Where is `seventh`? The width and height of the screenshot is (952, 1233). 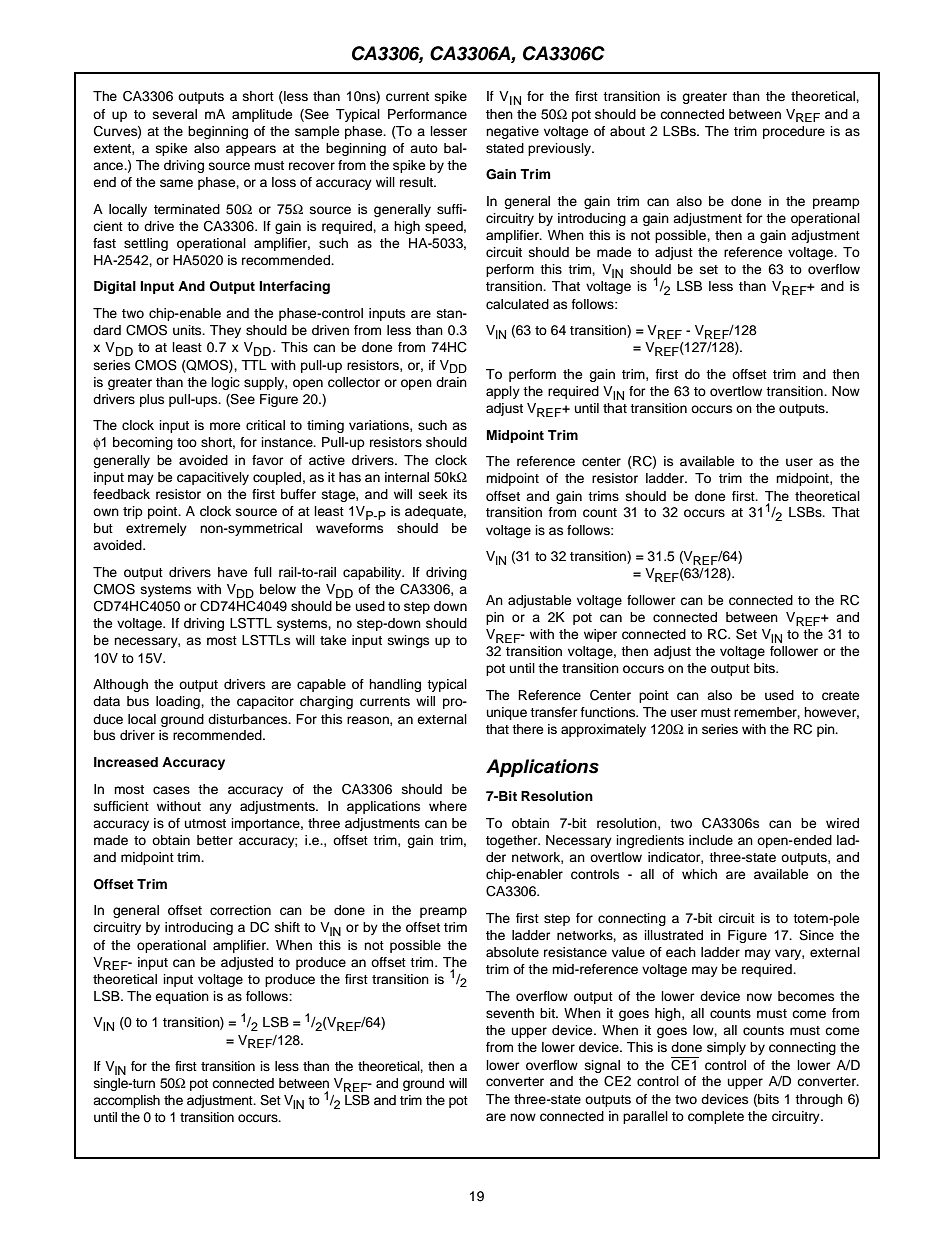 seventh is located at coordinates (510, 1013).
